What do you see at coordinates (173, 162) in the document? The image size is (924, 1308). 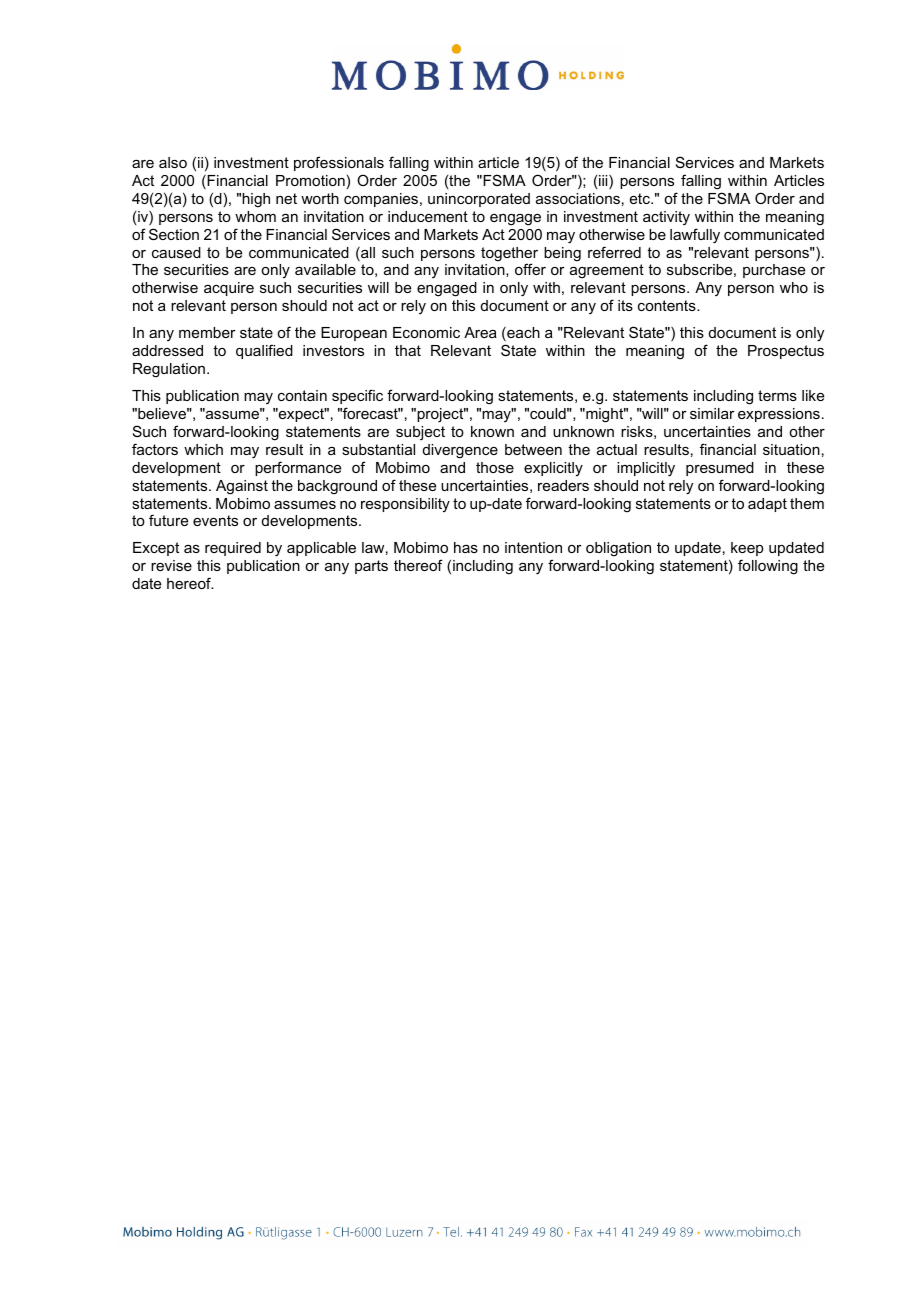 I see `also` at bounding box center [173, 162].
